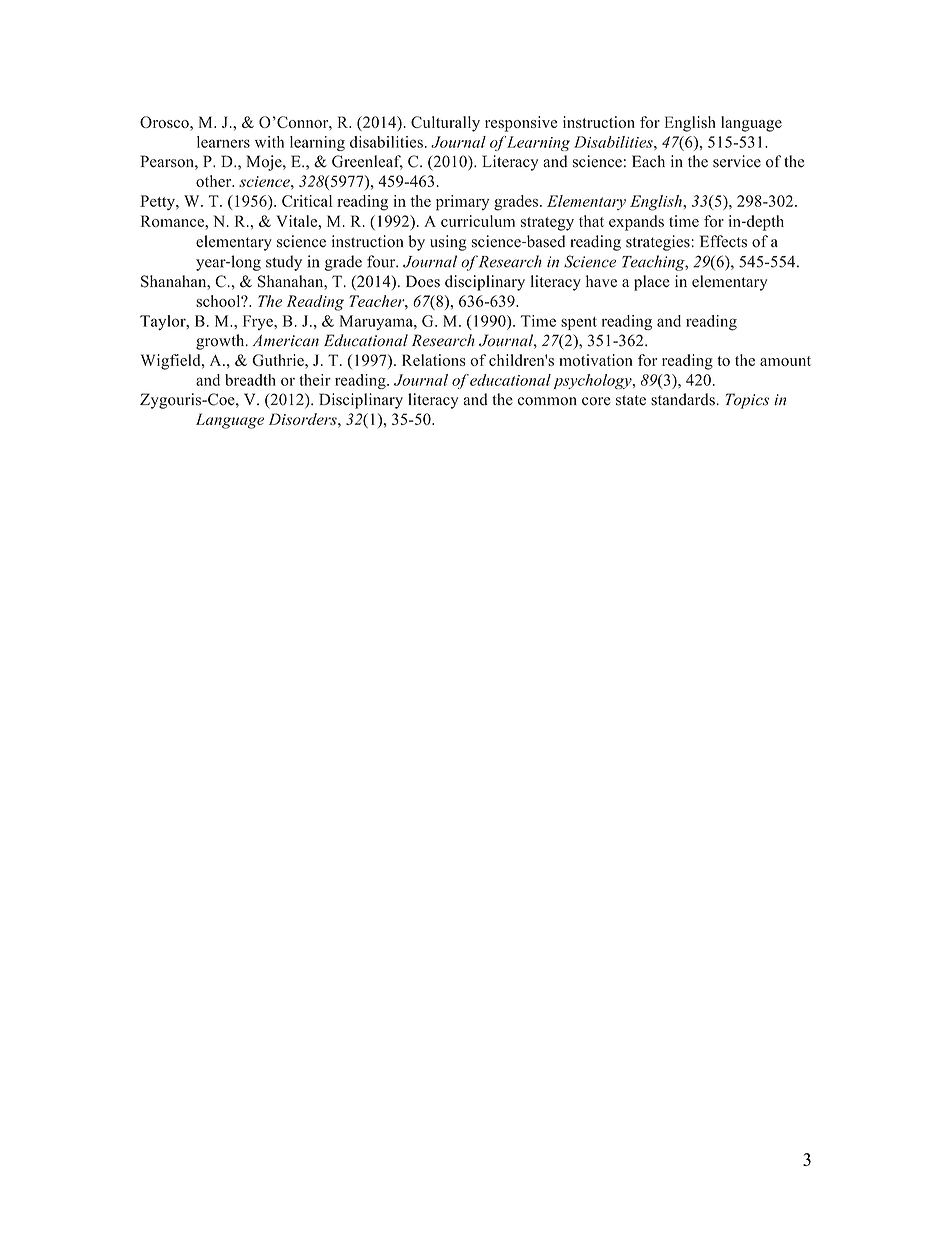 The width and height of the screenshot is (952, 1233). What do you see at coordinates (652, 283) in the screenshot?
I see `place` at bounding box center [652, 283].
